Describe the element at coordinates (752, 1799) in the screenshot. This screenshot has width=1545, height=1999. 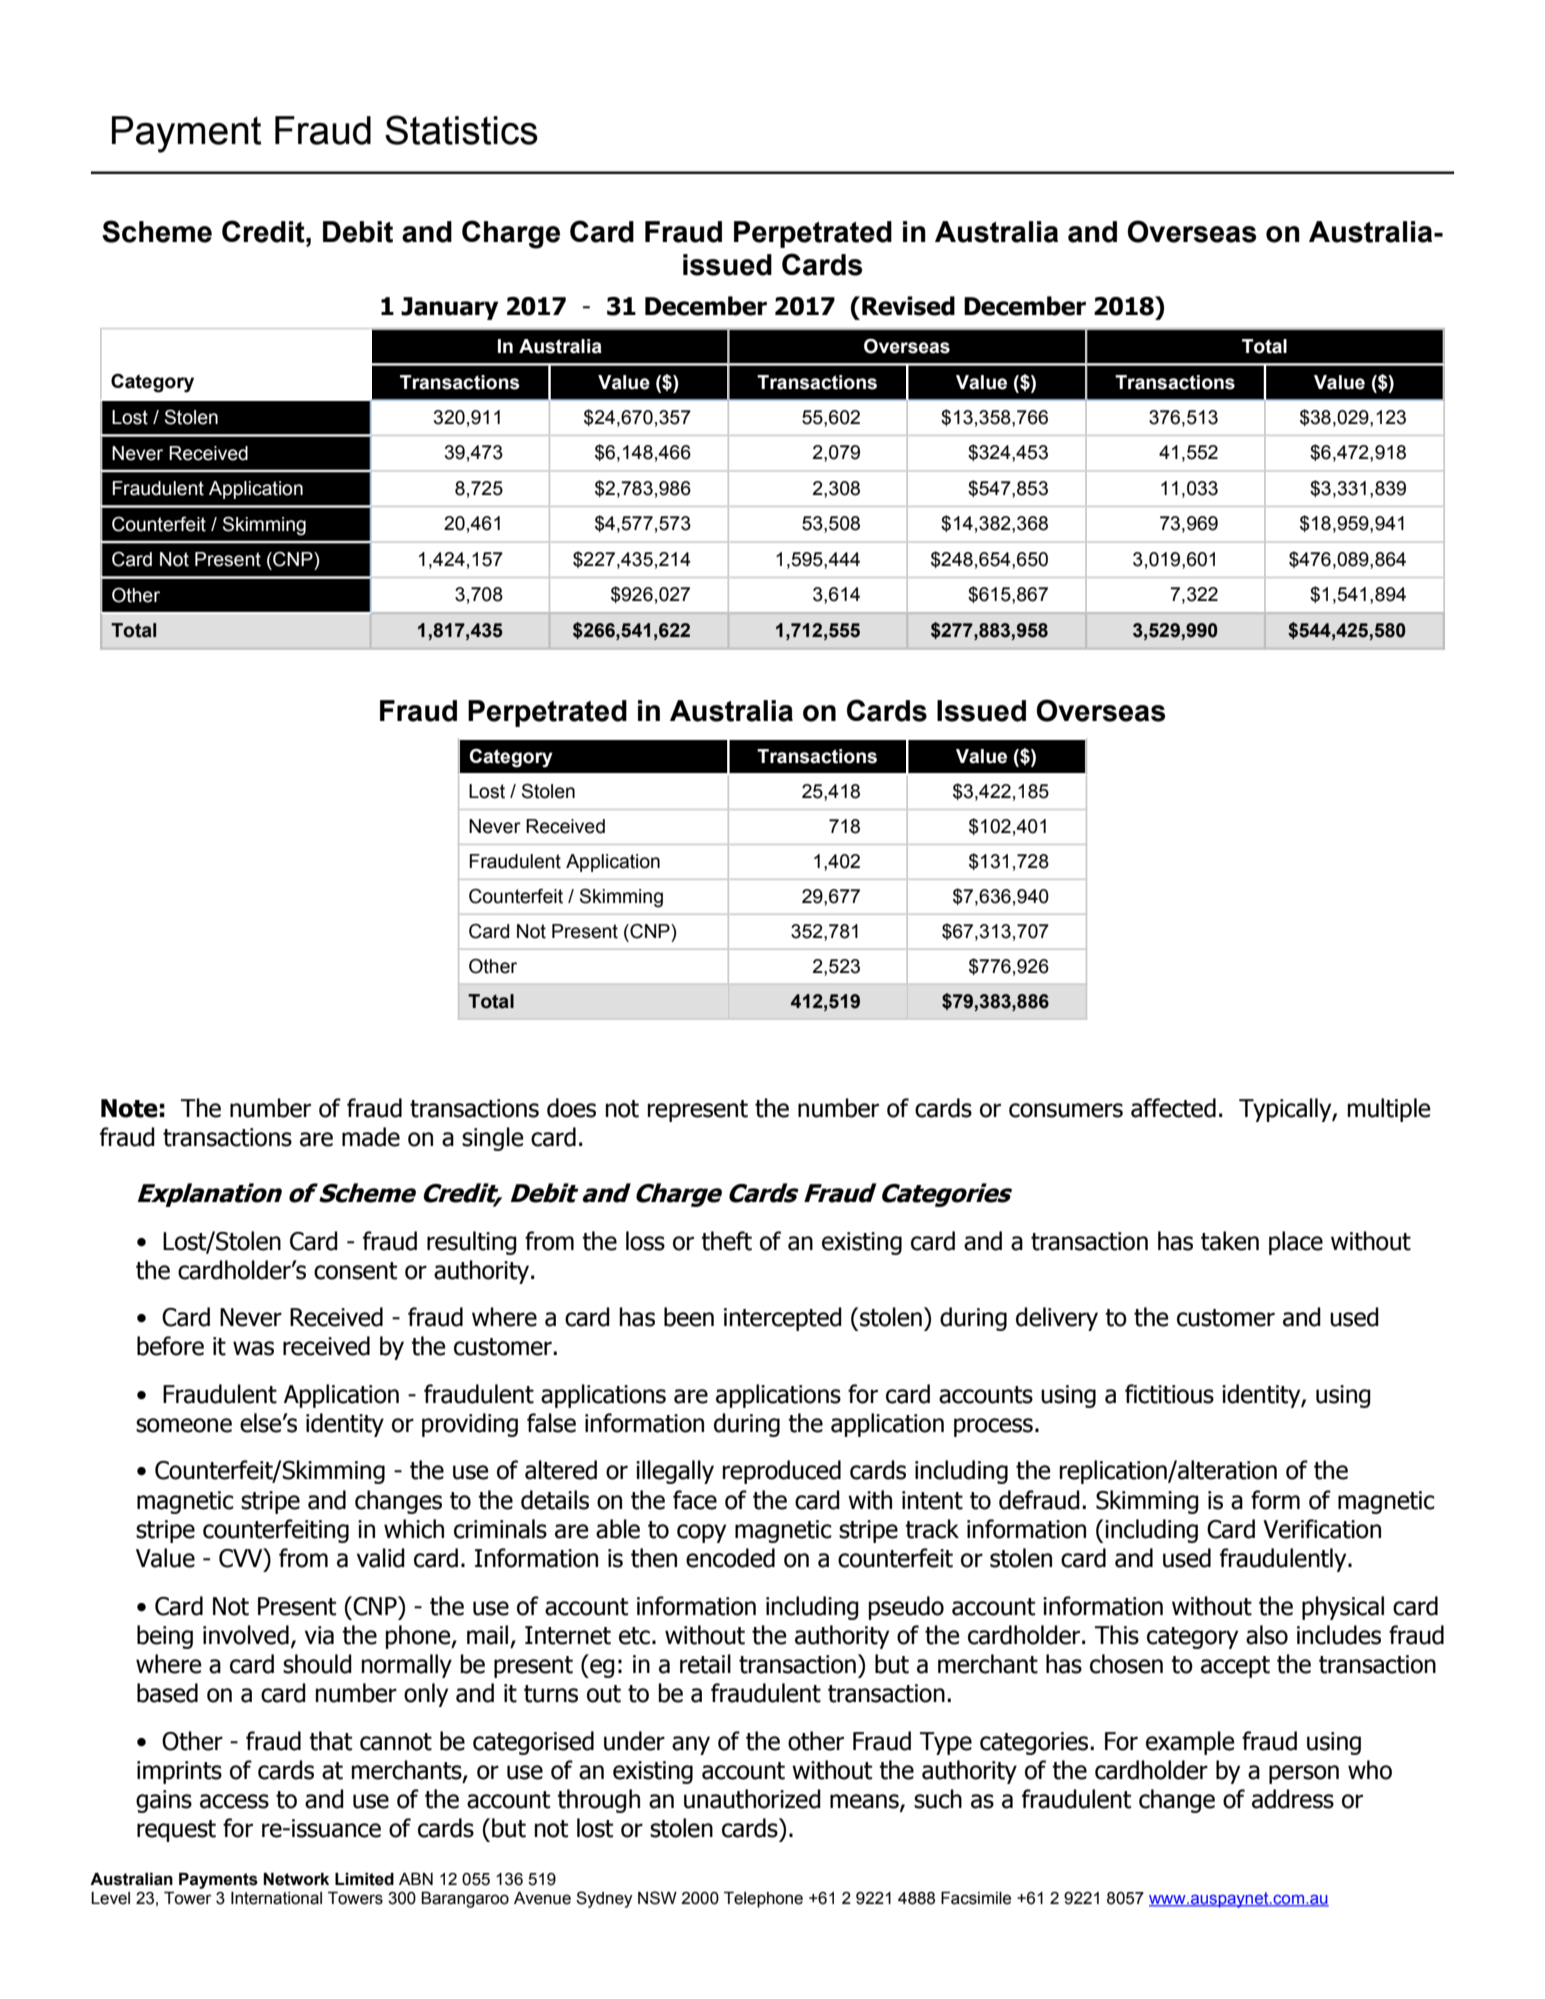
I see `unauthorized` at that location.
